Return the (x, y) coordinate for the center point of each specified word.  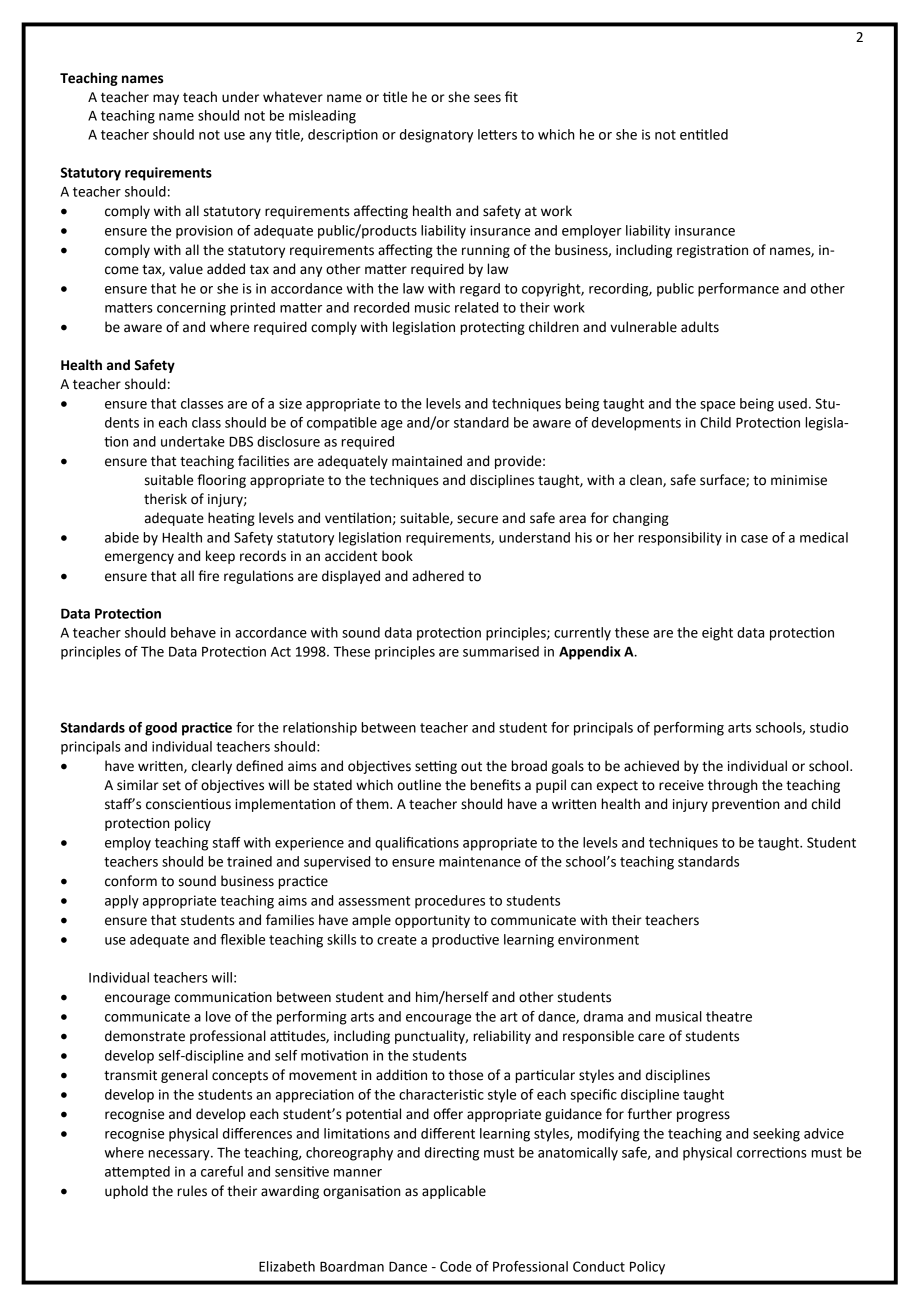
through (733, 786)
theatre (729, 1016)
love (218, 1016)
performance (738, 290)
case (754, 539)
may (166, 99)
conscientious (188, 804)
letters (497, 134)
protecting (492, 328)
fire (208, 576)
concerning (191, 309)
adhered (438, 576)
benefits (495, 785)
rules (192, 1191)
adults (700, 327)
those (466, 1075)
